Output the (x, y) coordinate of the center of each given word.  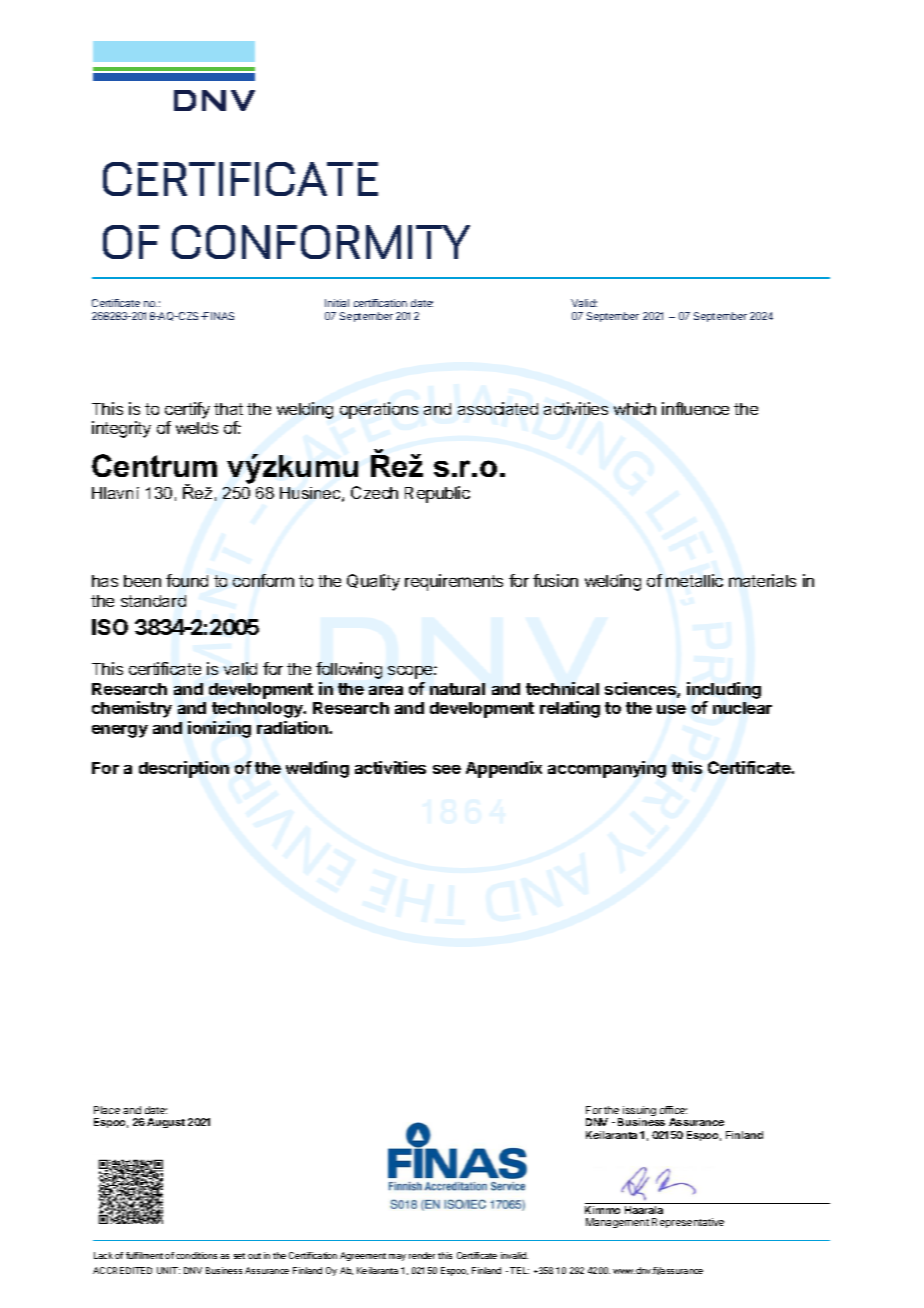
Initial (337, 303)
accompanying (607, 769)
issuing (638, 1112)
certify (187, 412)
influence (695, 408)
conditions (196, 1255)
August (166, 1123)
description (184, 769)
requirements (454, 582)
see (447, 769)
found (187, 580)
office (673, 1110)
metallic (694, 580)
